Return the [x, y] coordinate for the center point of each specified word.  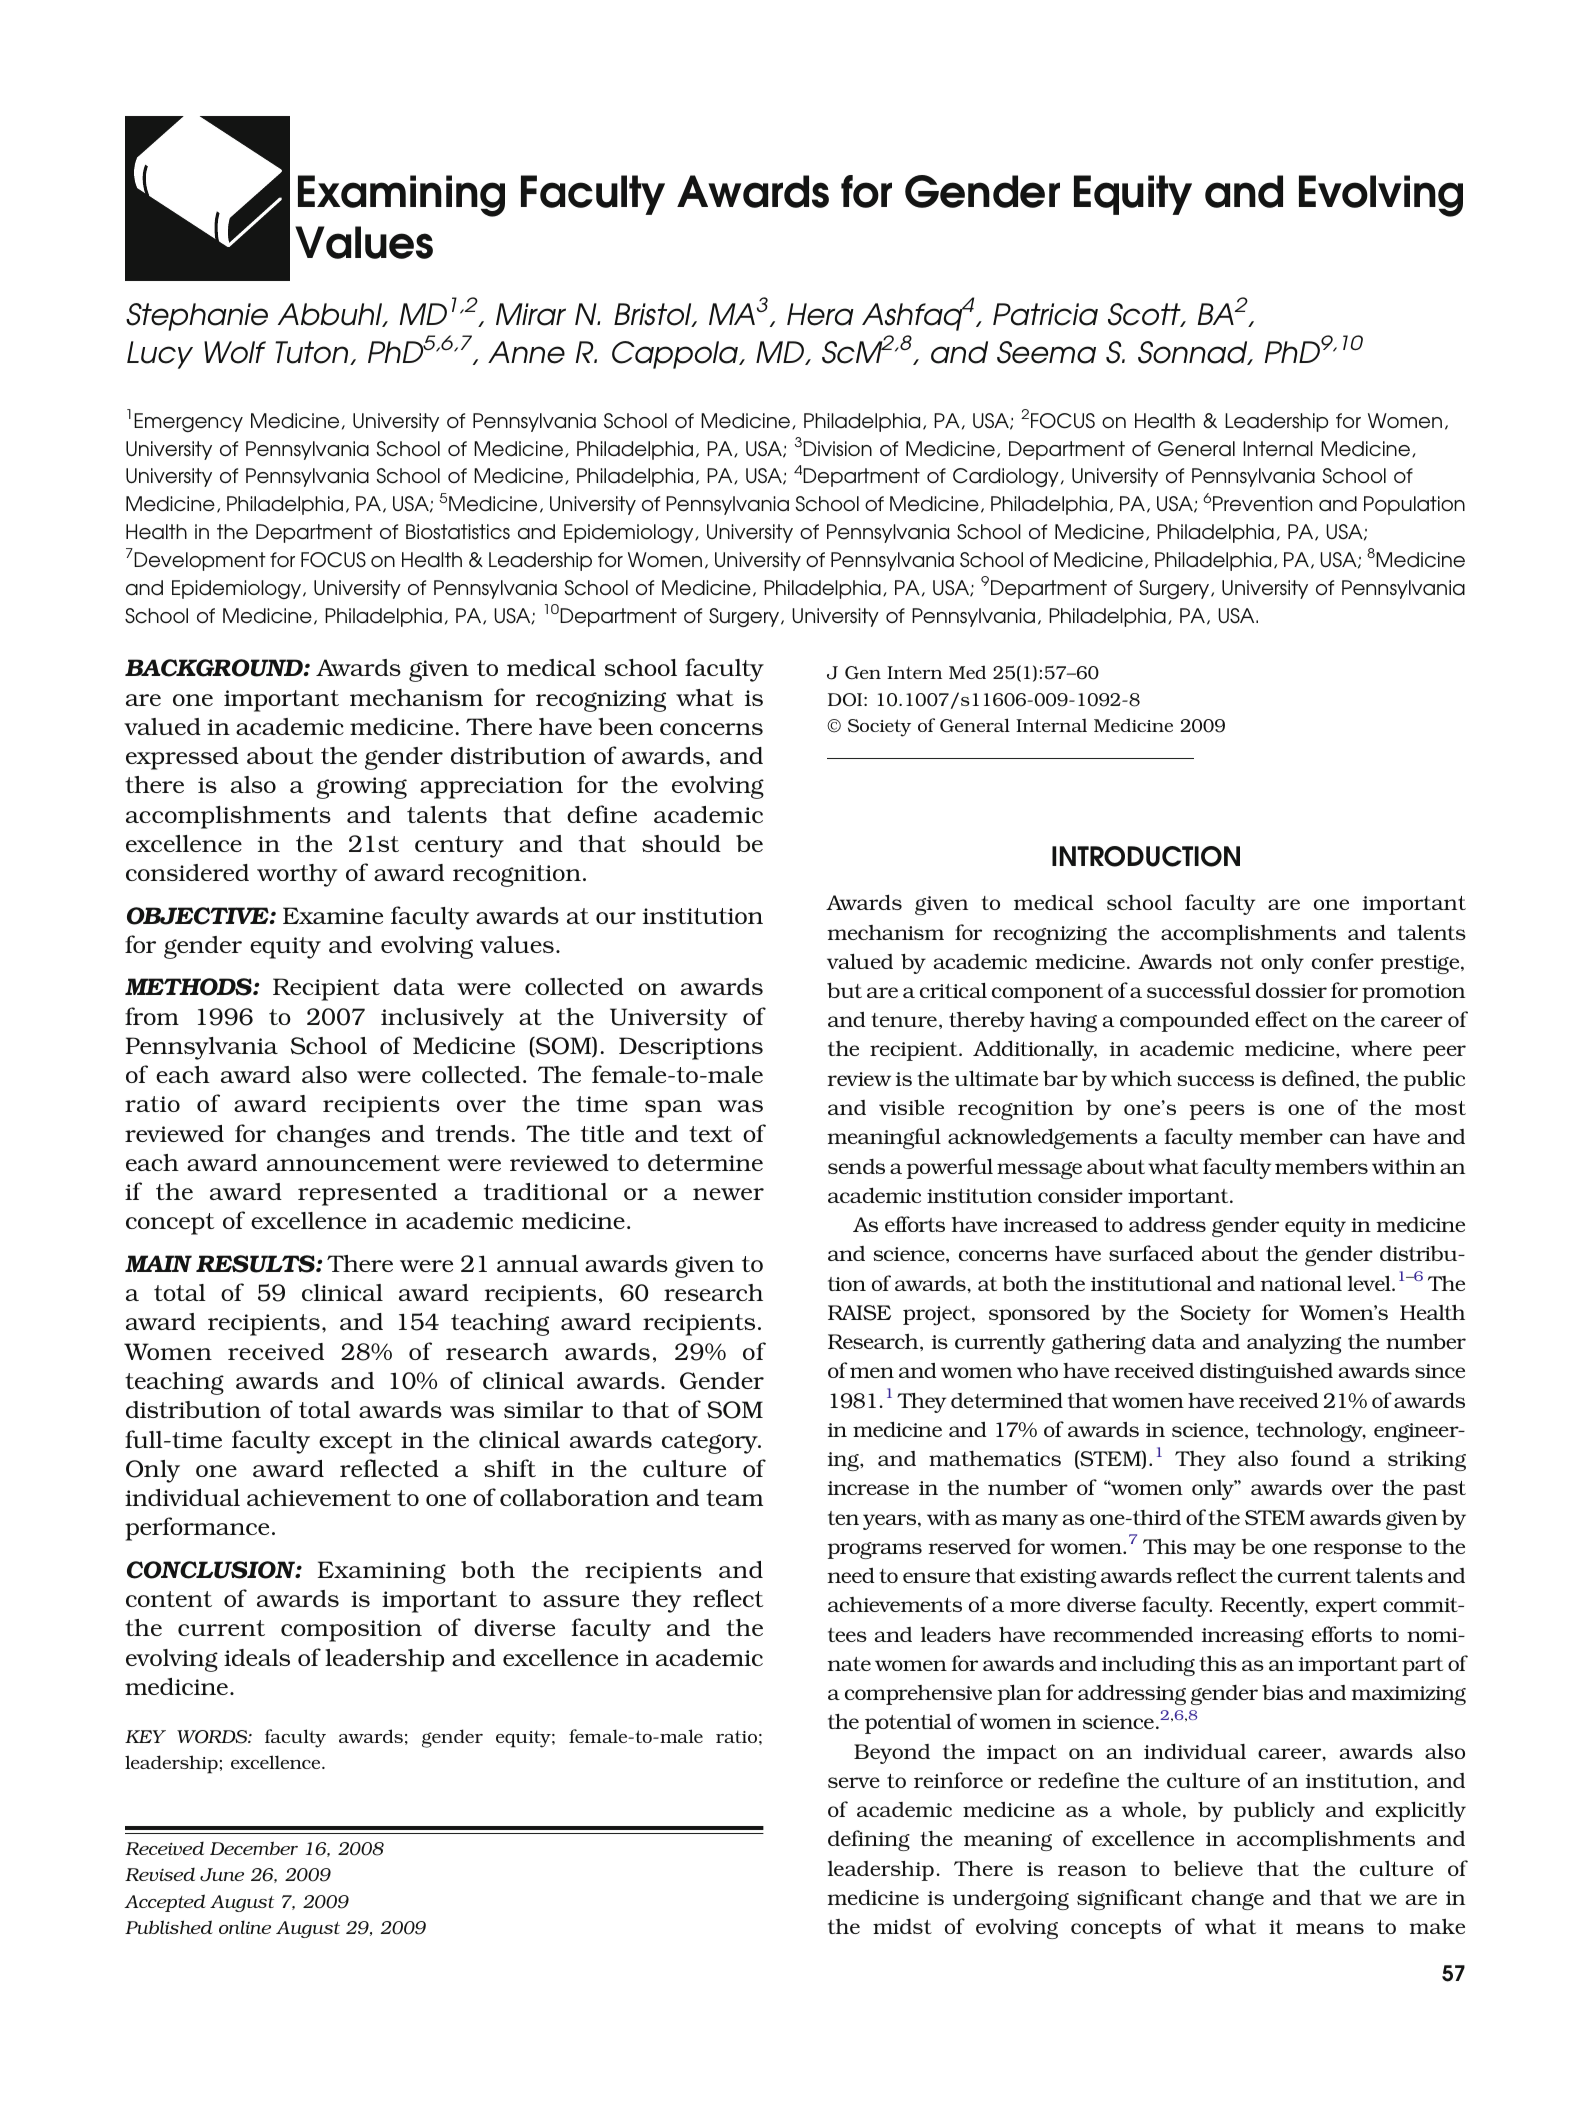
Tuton [313, 353]
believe [1208, 1868]
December [254, 1848]
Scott [1145, 315]
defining [869, 1840]
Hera [820, 314]
